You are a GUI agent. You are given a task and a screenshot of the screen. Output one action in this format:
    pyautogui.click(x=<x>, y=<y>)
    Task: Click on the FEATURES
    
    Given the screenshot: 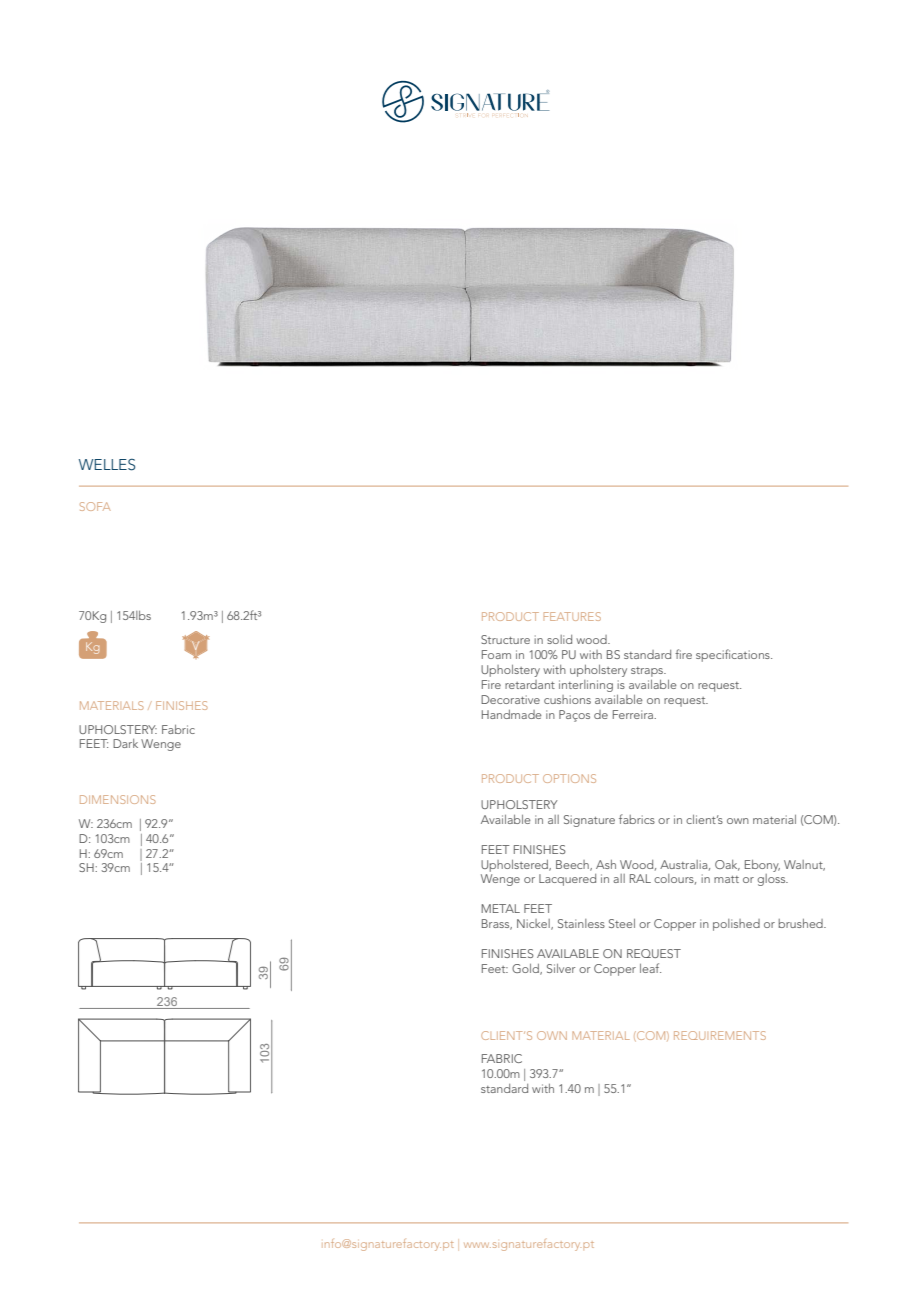 What is the action you would take?
    pyautogui.click(x=572, y=616)
